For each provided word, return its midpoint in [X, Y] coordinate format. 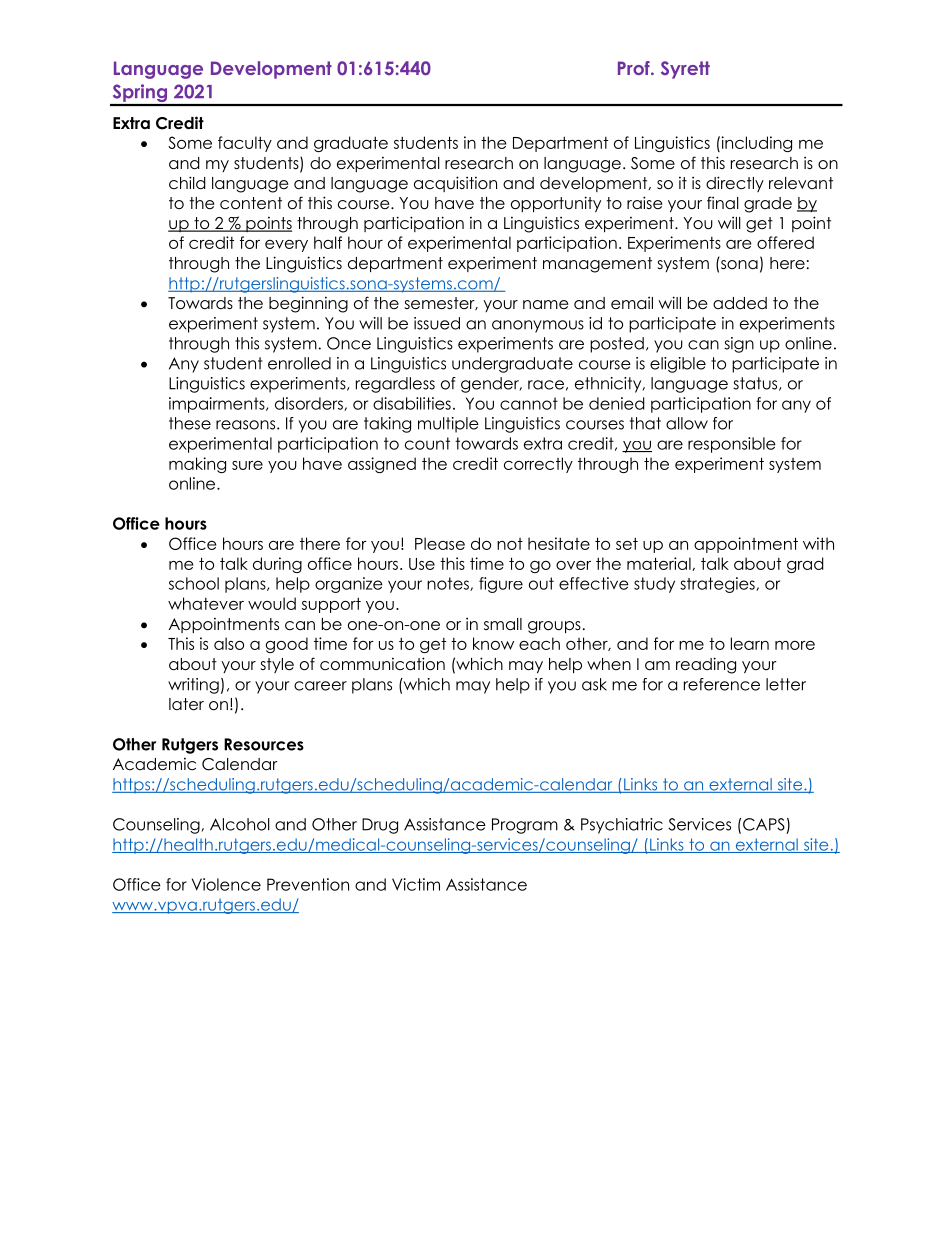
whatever [206, 603]
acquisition [455, 184]
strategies [718, 585]
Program [525, 826]
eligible [678, 365]
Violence [226, 884]
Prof [635, 68]
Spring [139, 94]
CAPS [764, 824]
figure [501, 585]
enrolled [299, 363]
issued [437, 323]
